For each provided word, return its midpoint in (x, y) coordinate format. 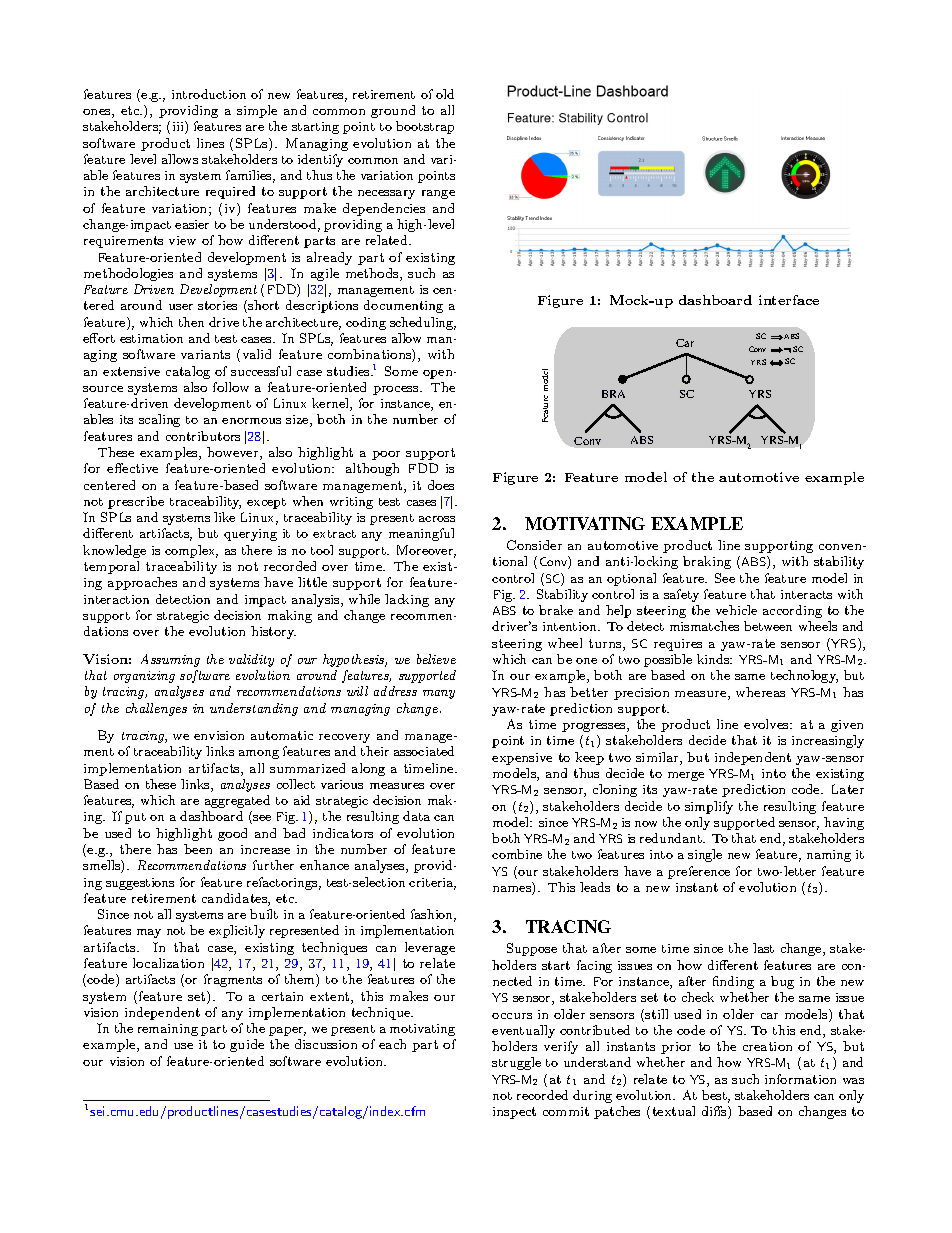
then (191, 322)
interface (789, 300)
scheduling (423, 323)
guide (247, 1045)
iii (179, 127)
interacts (806, 594)
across (437, 519)
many (439, 694)
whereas (760, 692)
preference (699, 872)
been (198, 849)
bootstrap (425, 127)
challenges (156, 709)
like (224, 517)
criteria (432, 884)
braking (707, 562)
